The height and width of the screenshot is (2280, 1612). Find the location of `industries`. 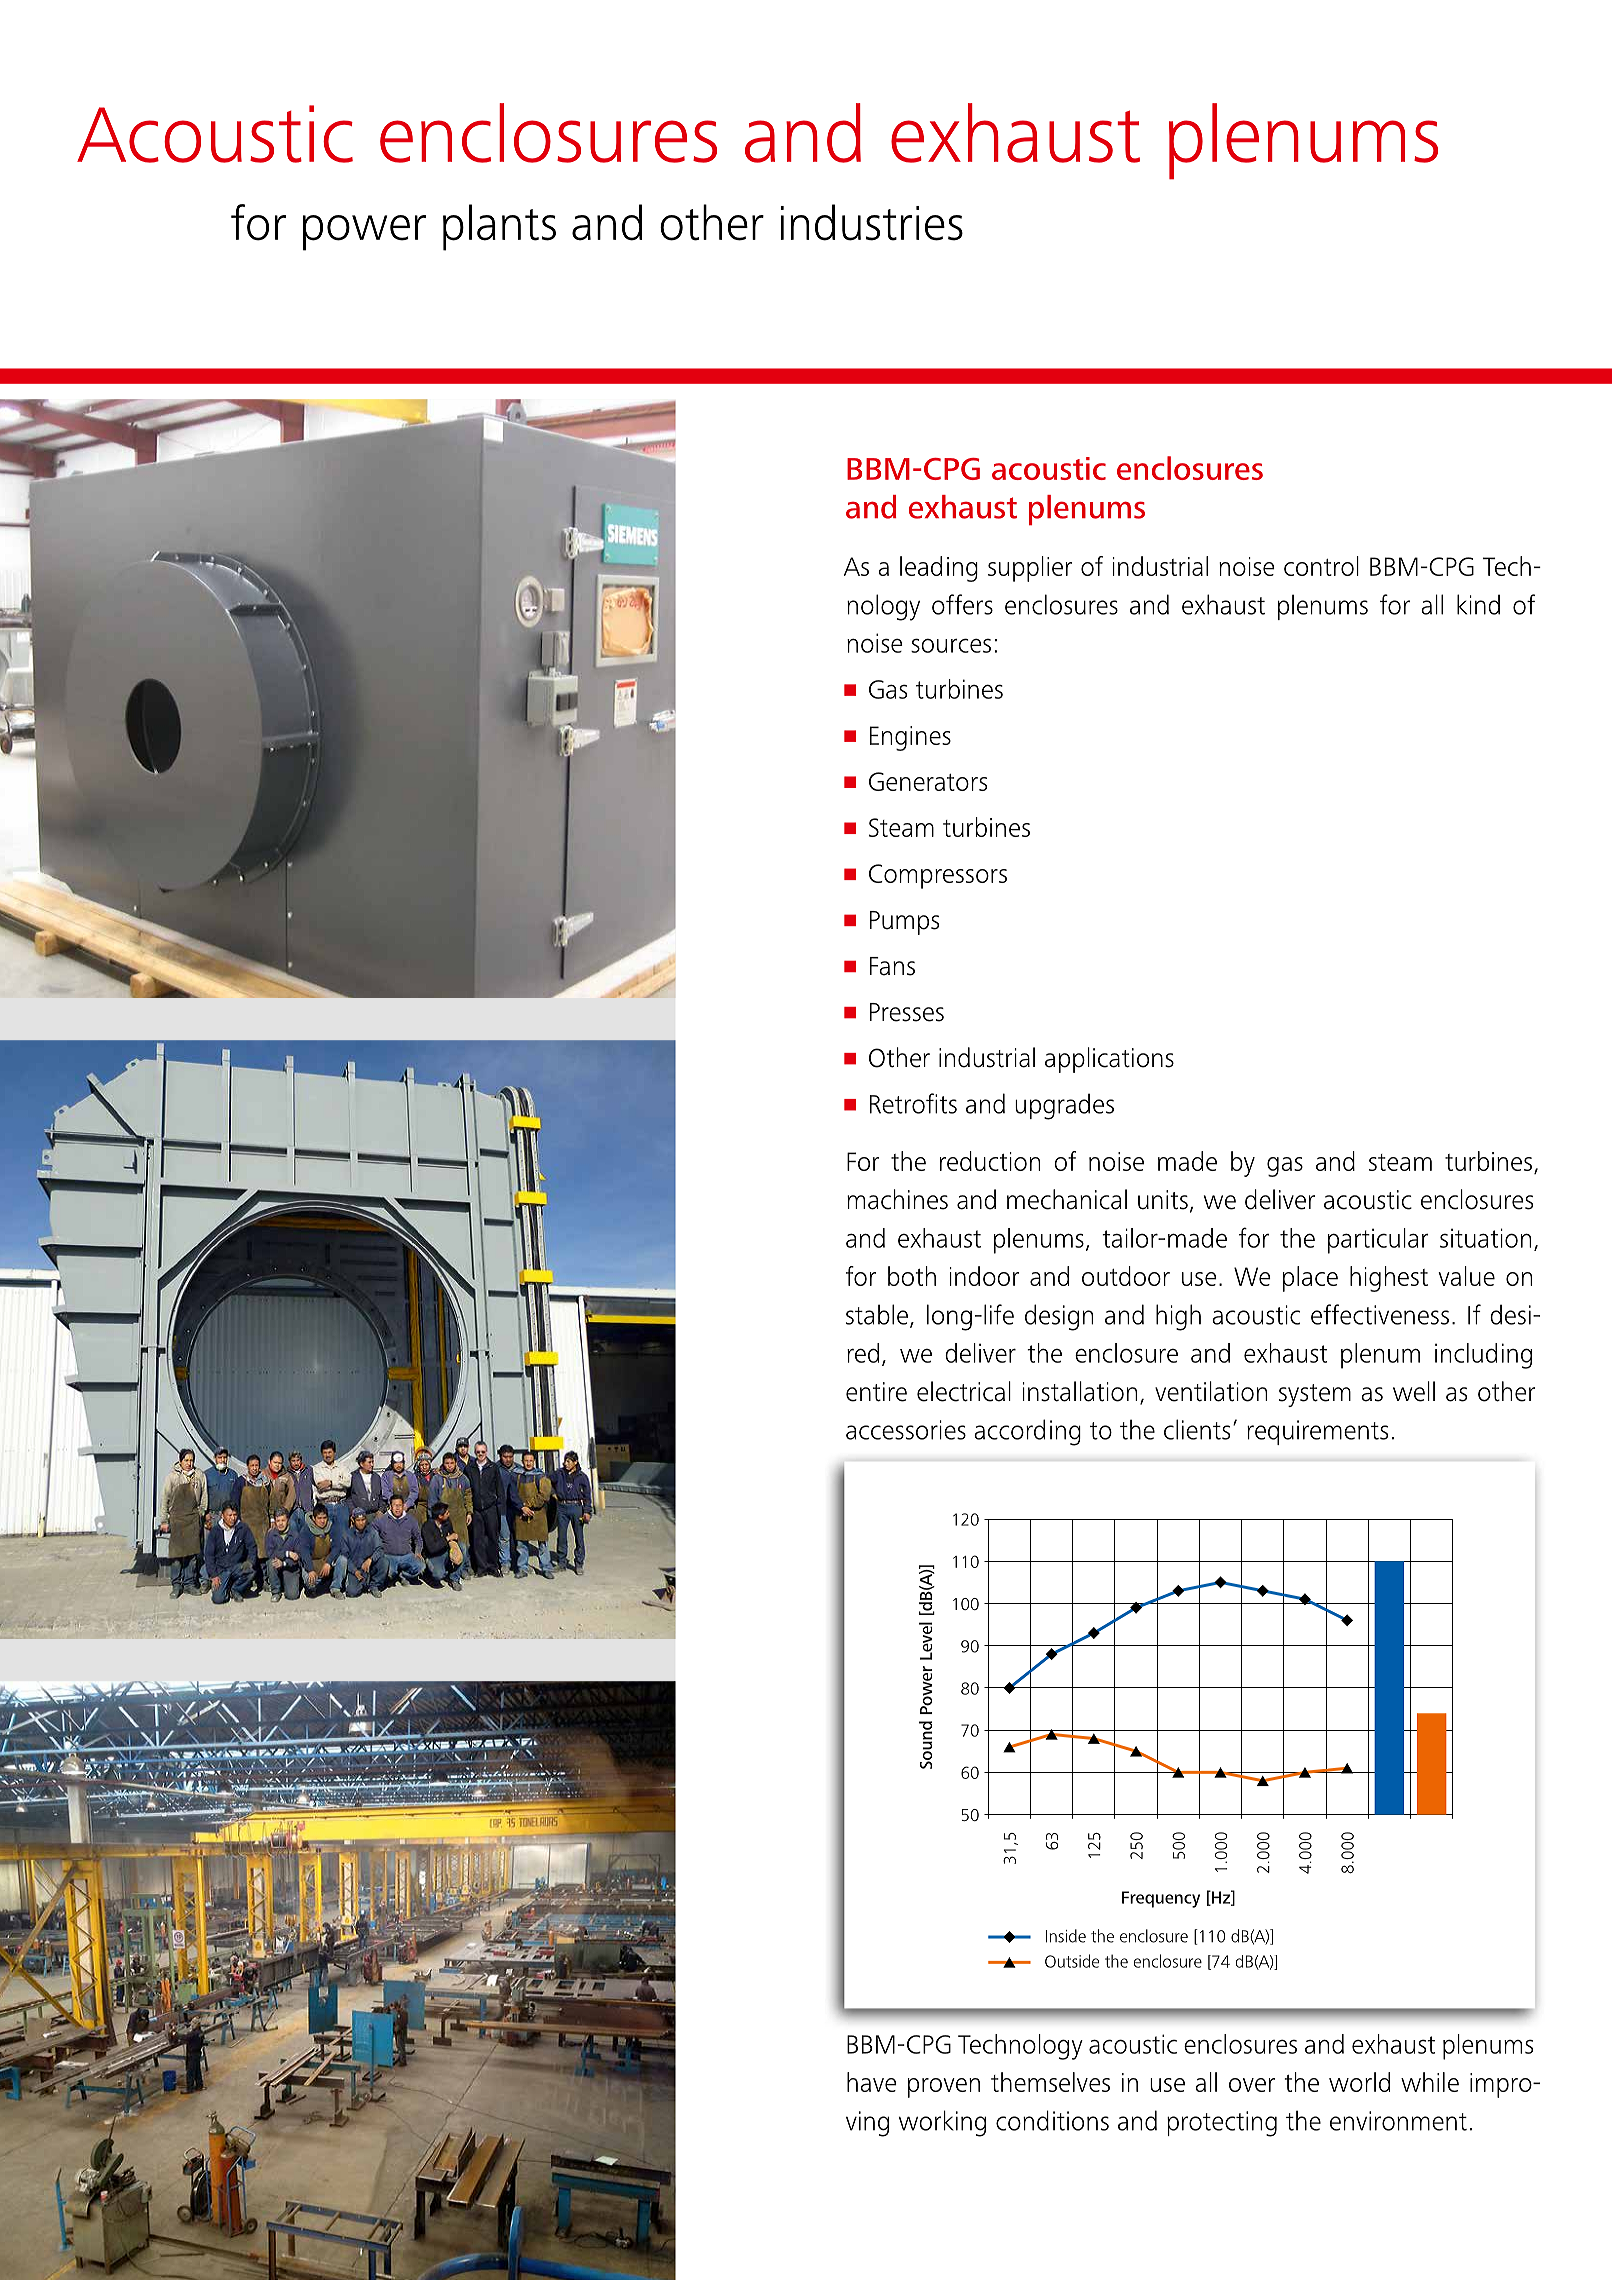

industries is located at coordinates (872, 222).
